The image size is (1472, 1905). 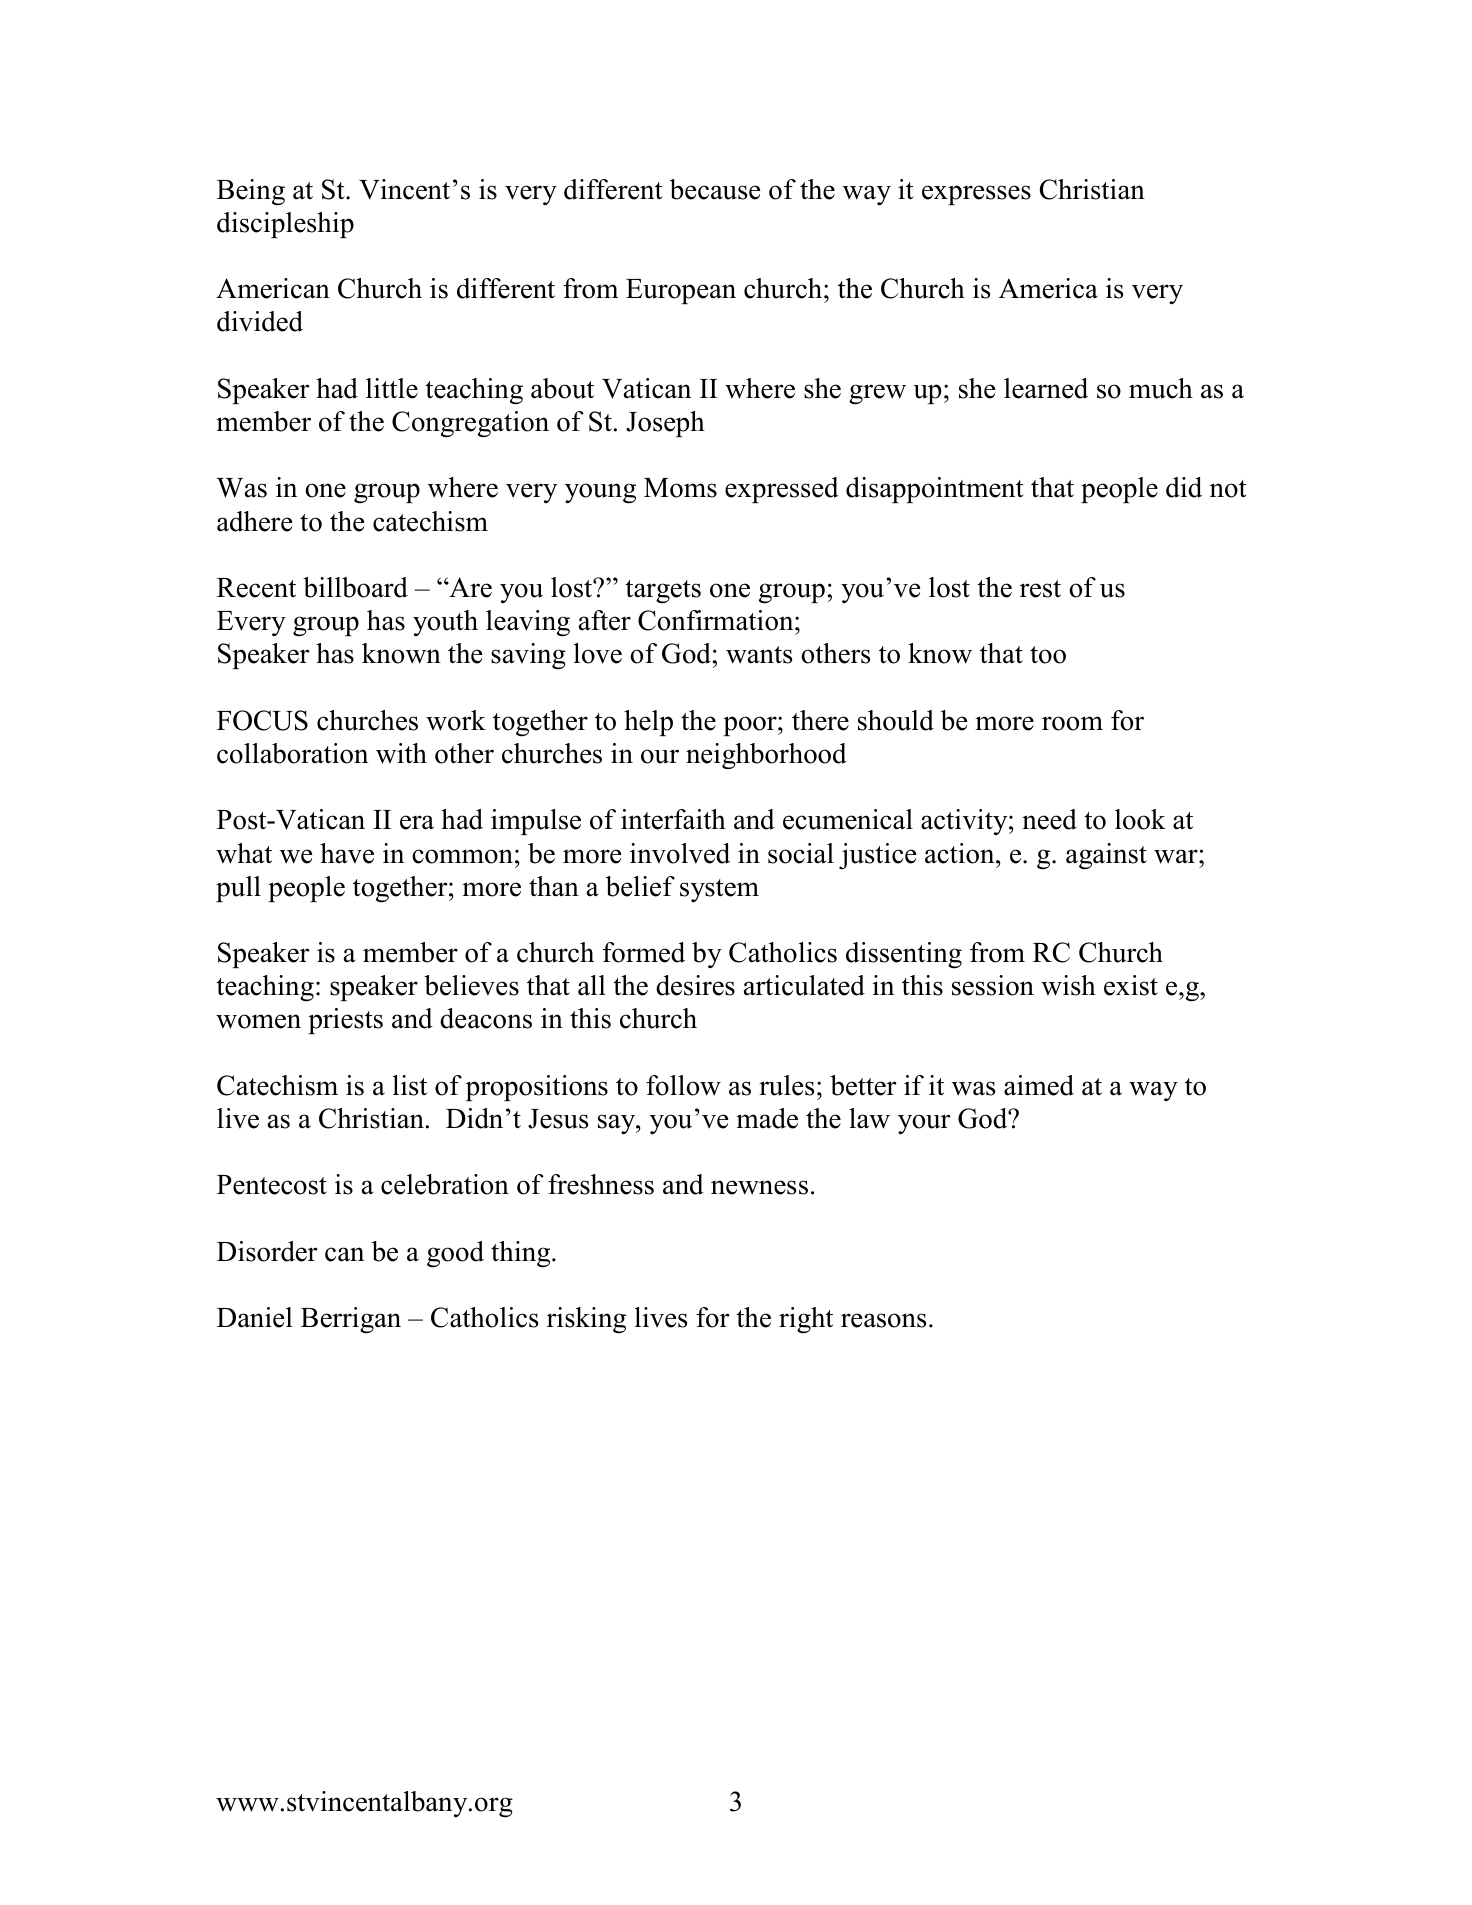 What do you see at coordinates (976, 195) in the document?
I see `expresses` at bounding box center [976, 195].
